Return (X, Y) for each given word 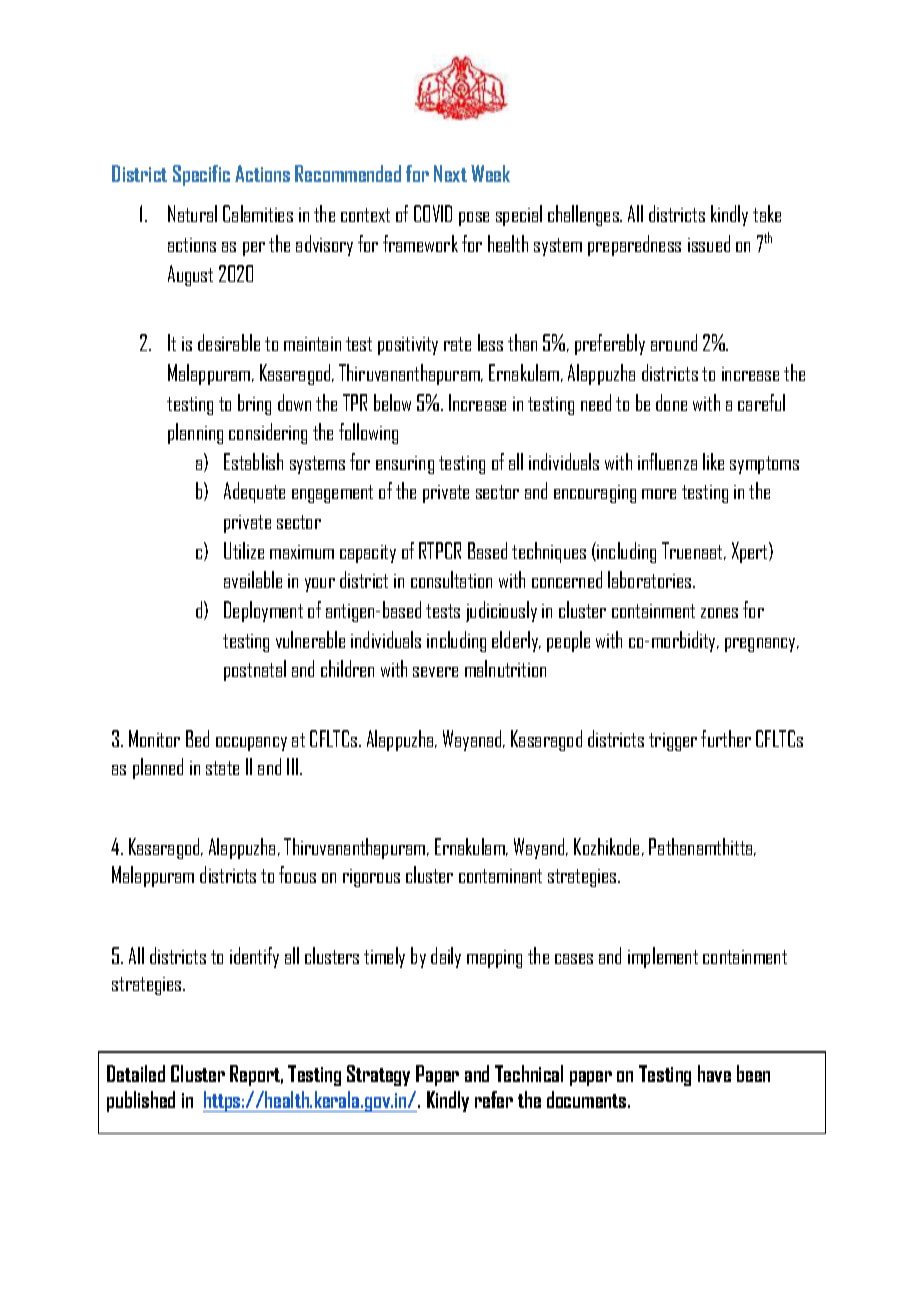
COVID (433, 213)
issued (709, 243)
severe (435, 672)
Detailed (136, 1073)
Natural (192, 213)
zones (719, 613)
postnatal (255, 670)
